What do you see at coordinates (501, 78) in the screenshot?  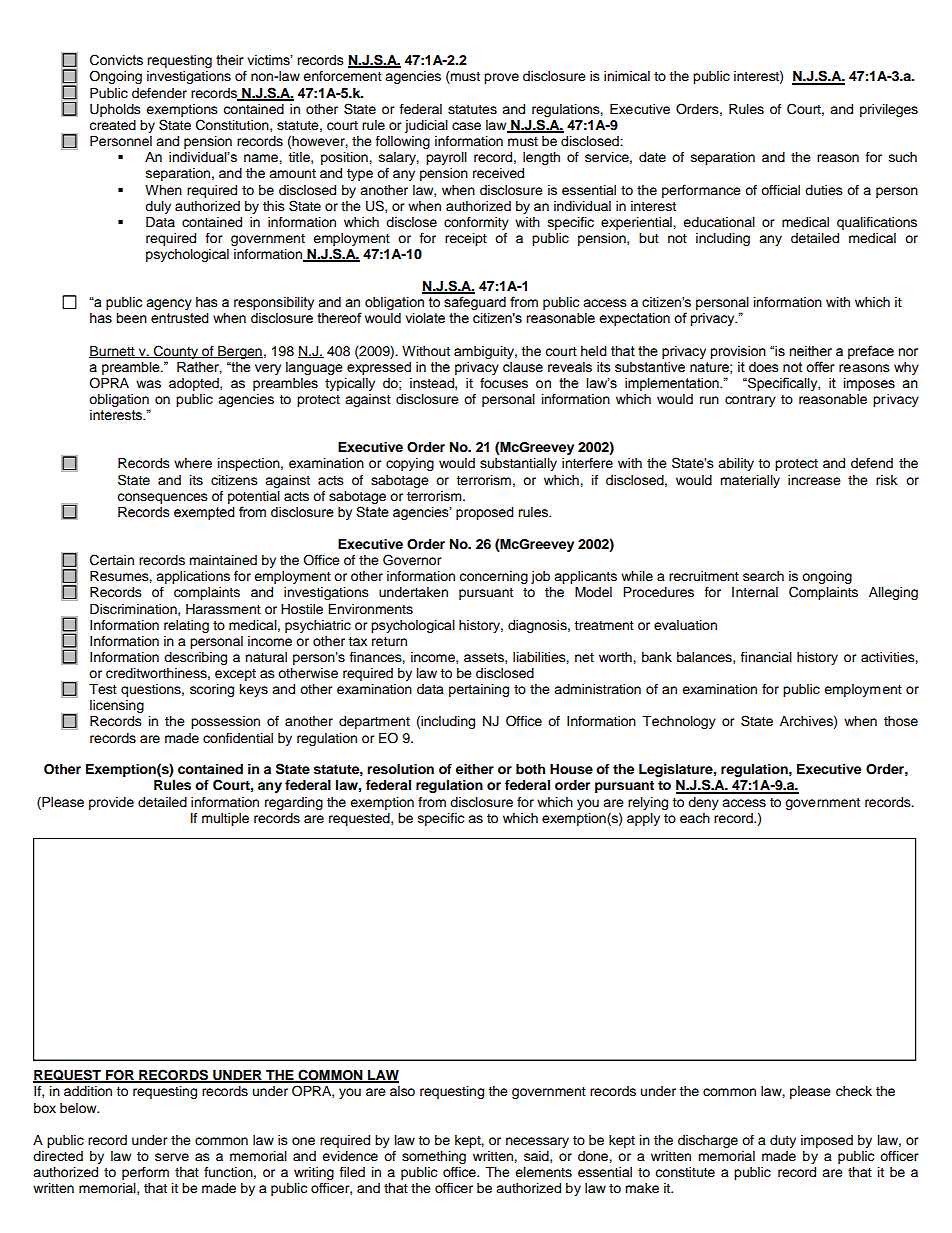 I see `prove` at bounding box center [501, 78].
